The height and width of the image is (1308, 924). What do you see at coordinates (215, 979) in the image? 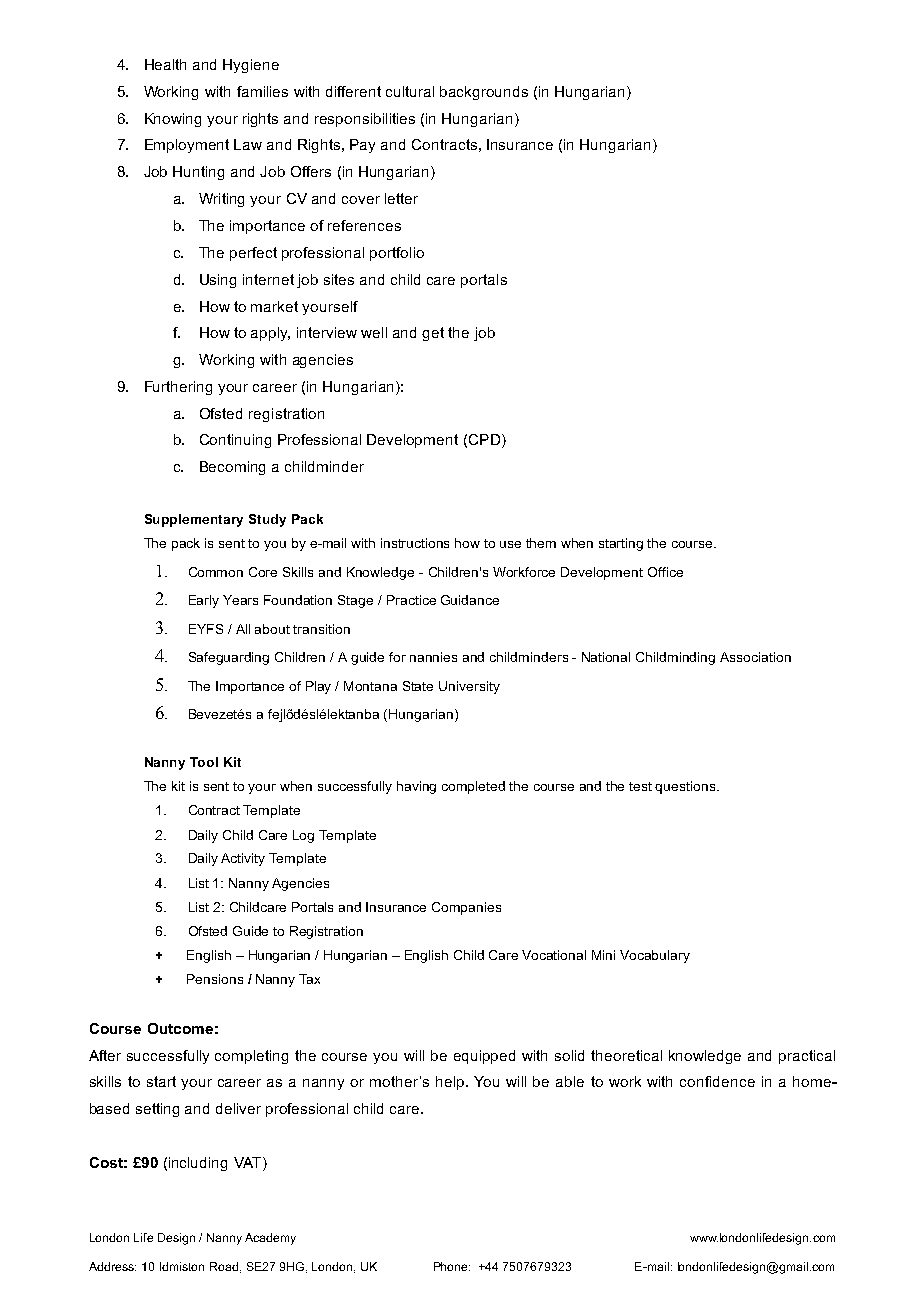
I see `Pensions` at bounding box center [215, 979].
